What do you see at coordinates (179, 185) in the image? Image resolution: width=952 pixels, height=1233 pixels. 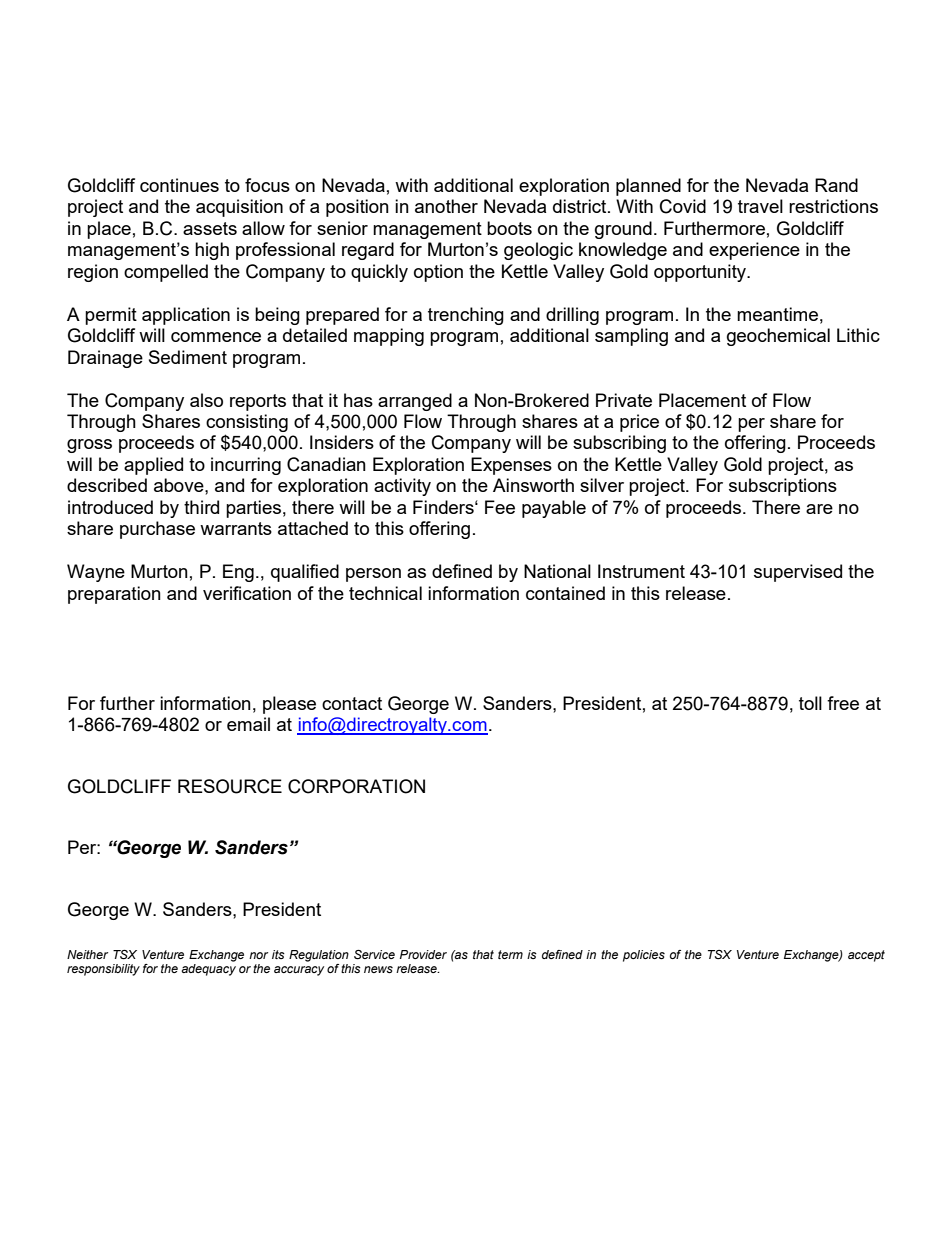 I see `continues` at bounding box center [179, 185].
